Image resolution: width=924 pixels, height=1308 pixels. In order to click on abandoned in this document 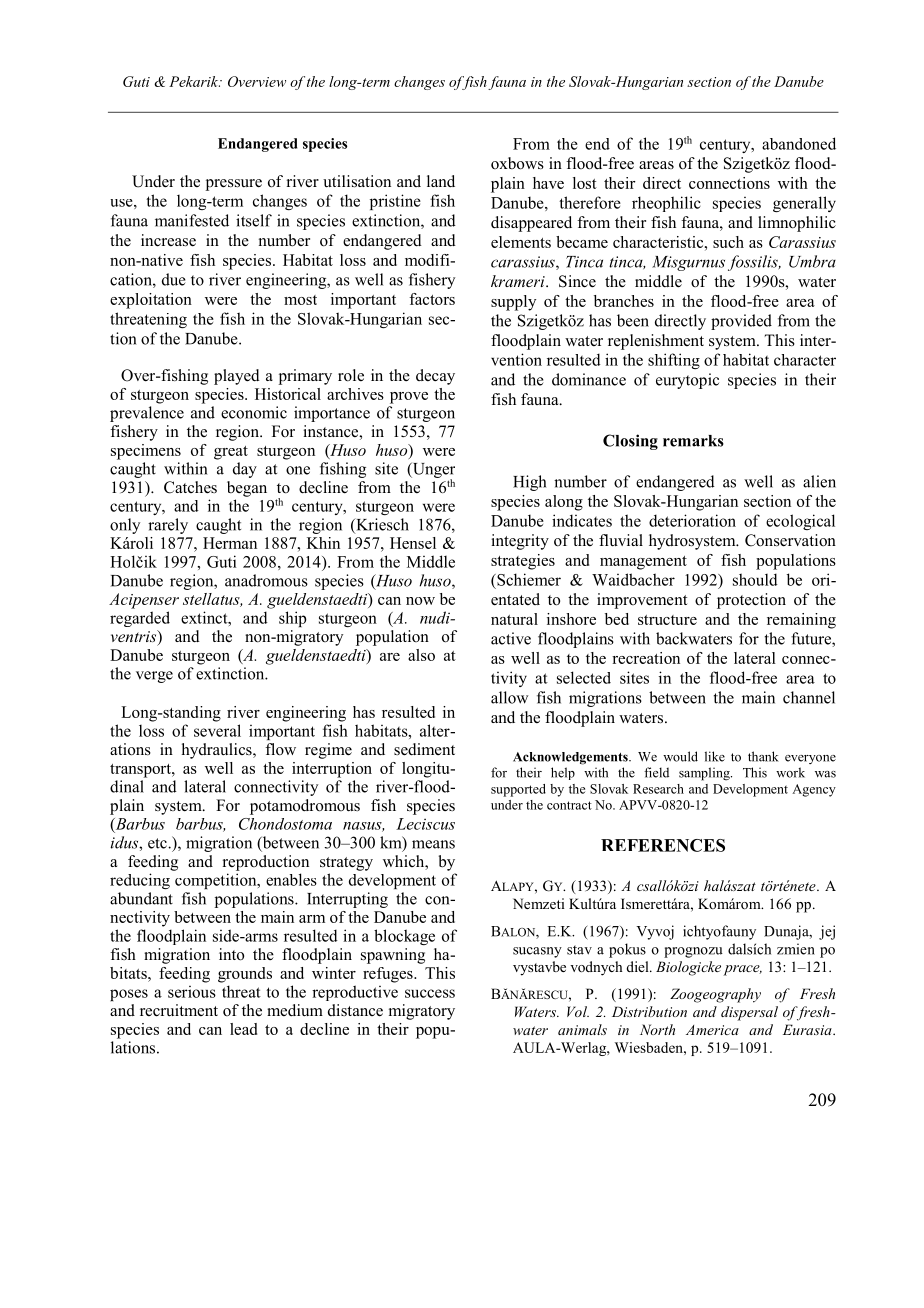, I will do `click(799, 143)`.
